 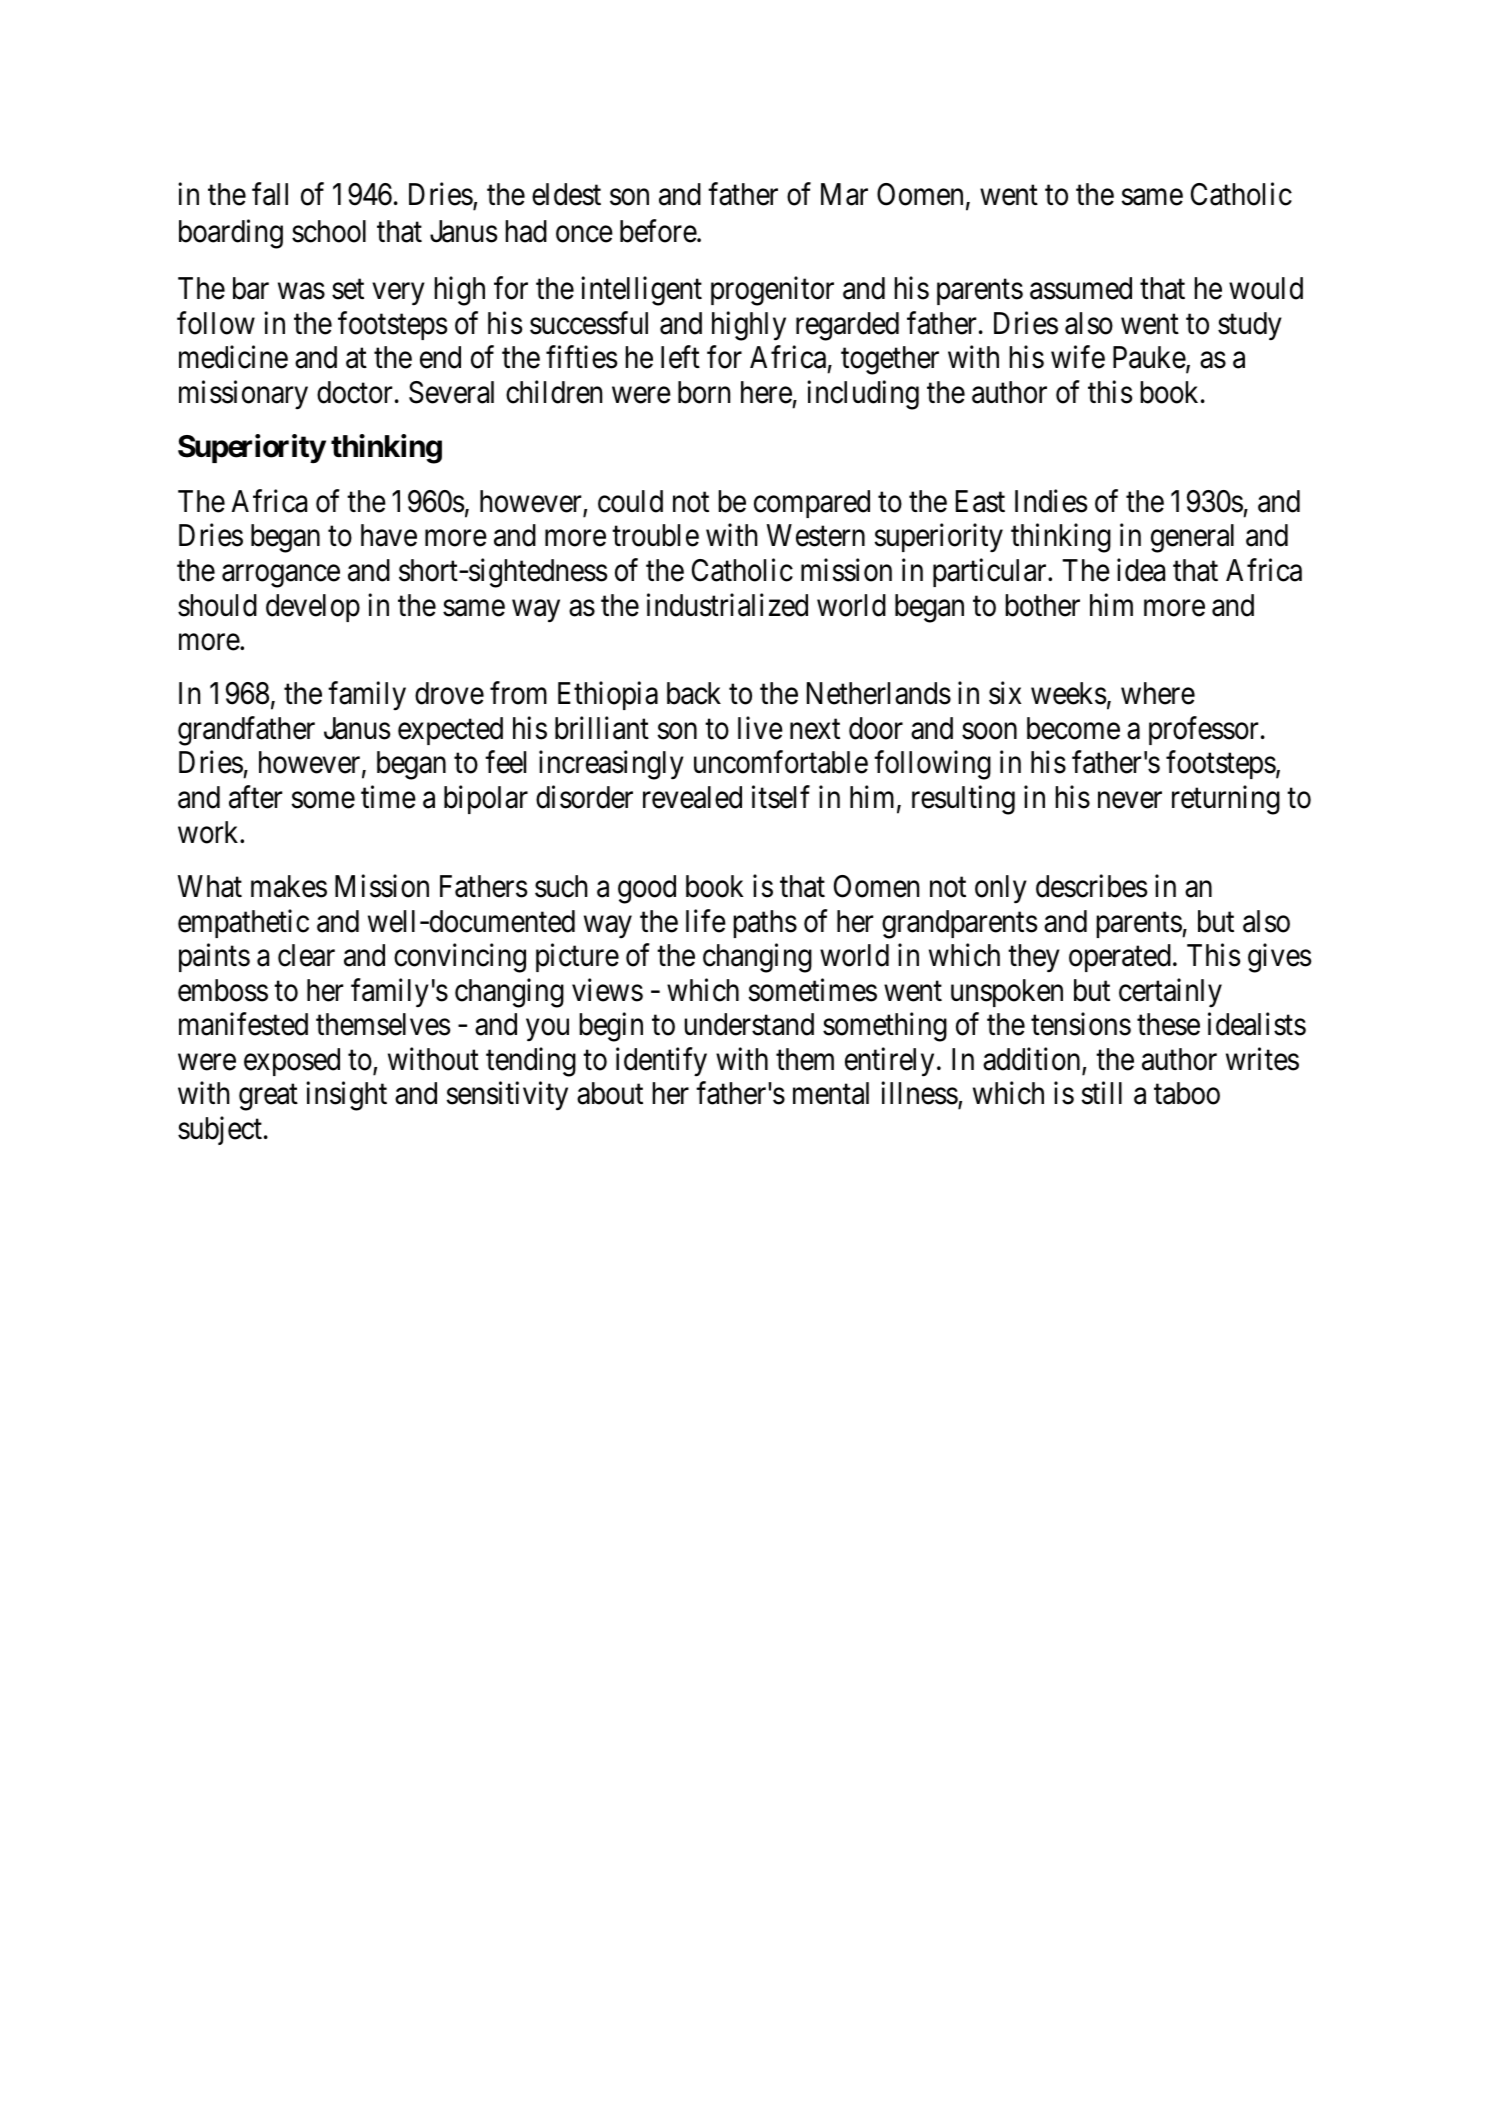 I want to click on back, so click(x=694, y=693).
